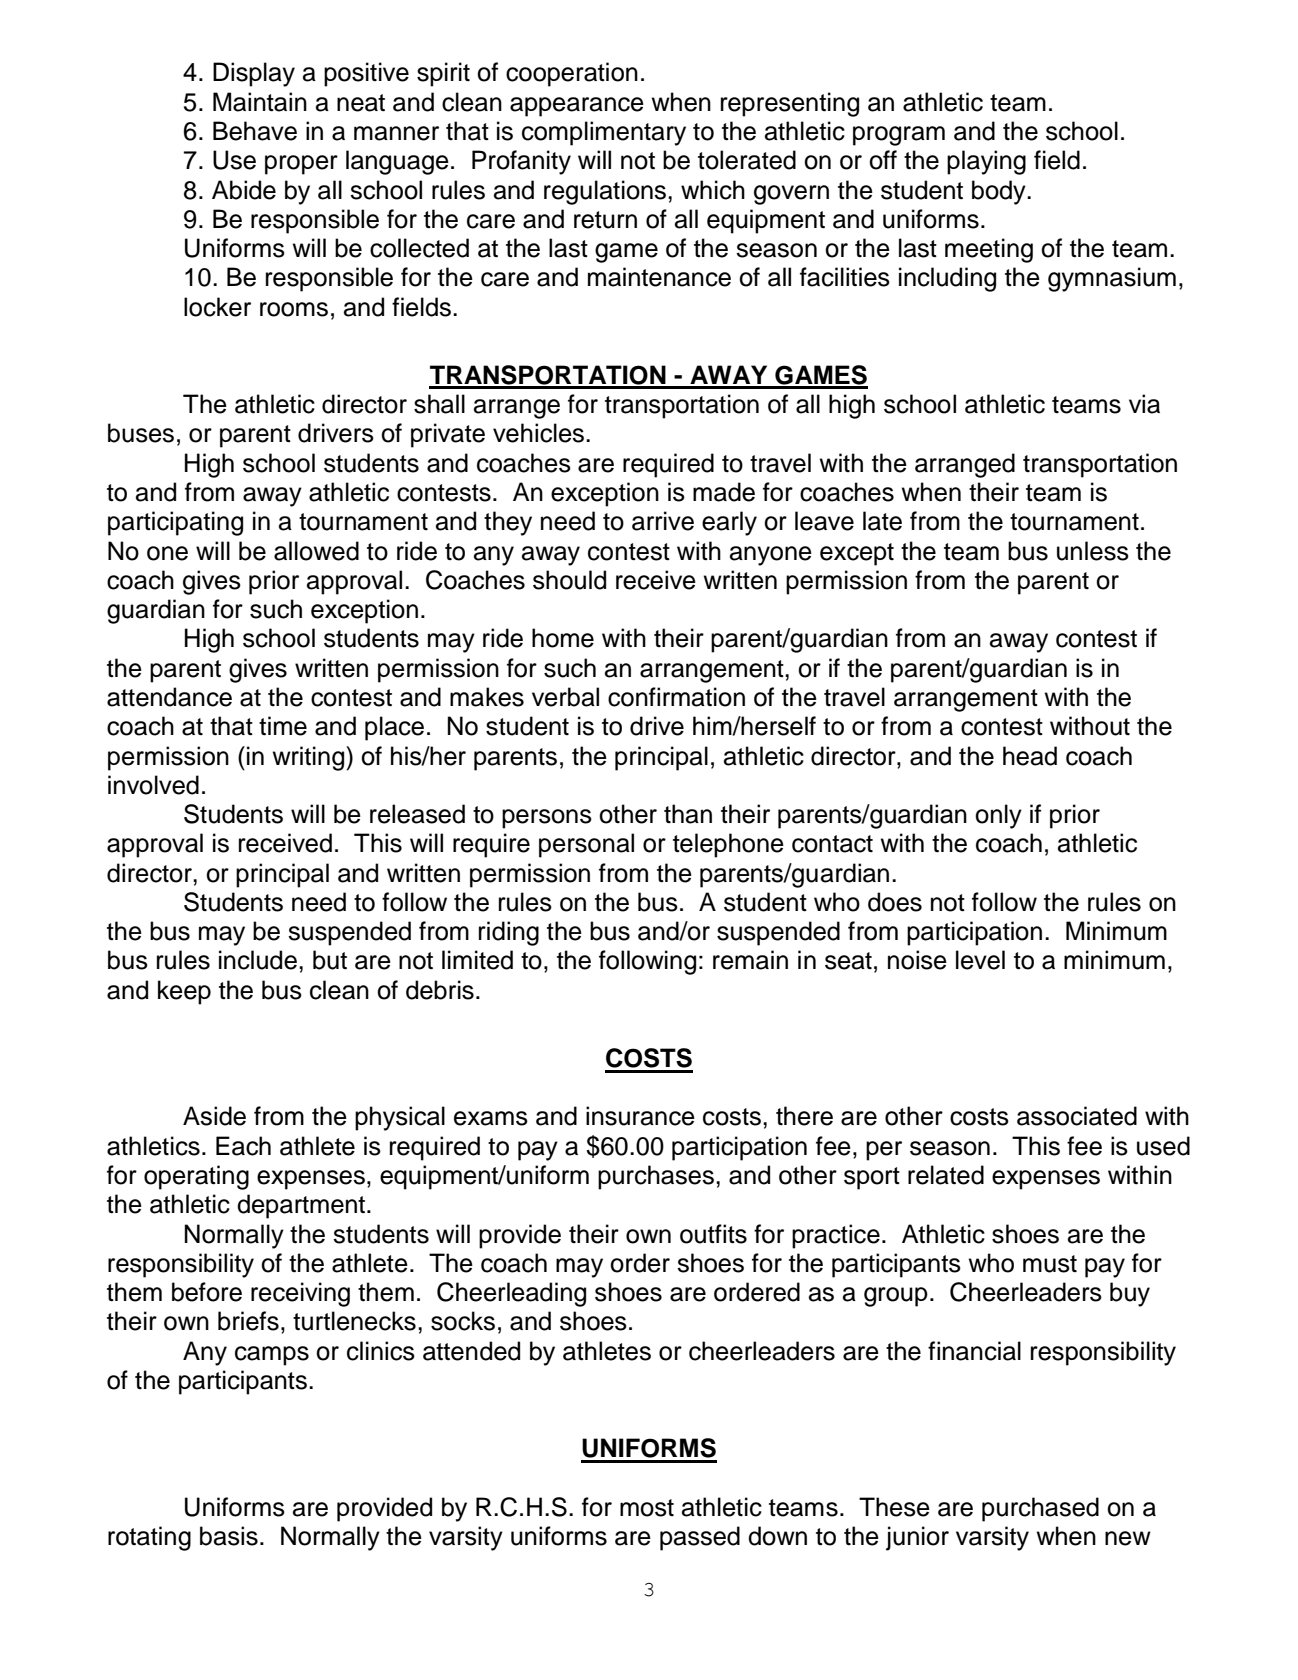 This screenshot has height=1680, width=1298. What do you see at coordinates (604, 133) in the screenshot?
I see `complimentary` at bounding box center [604, 133].
